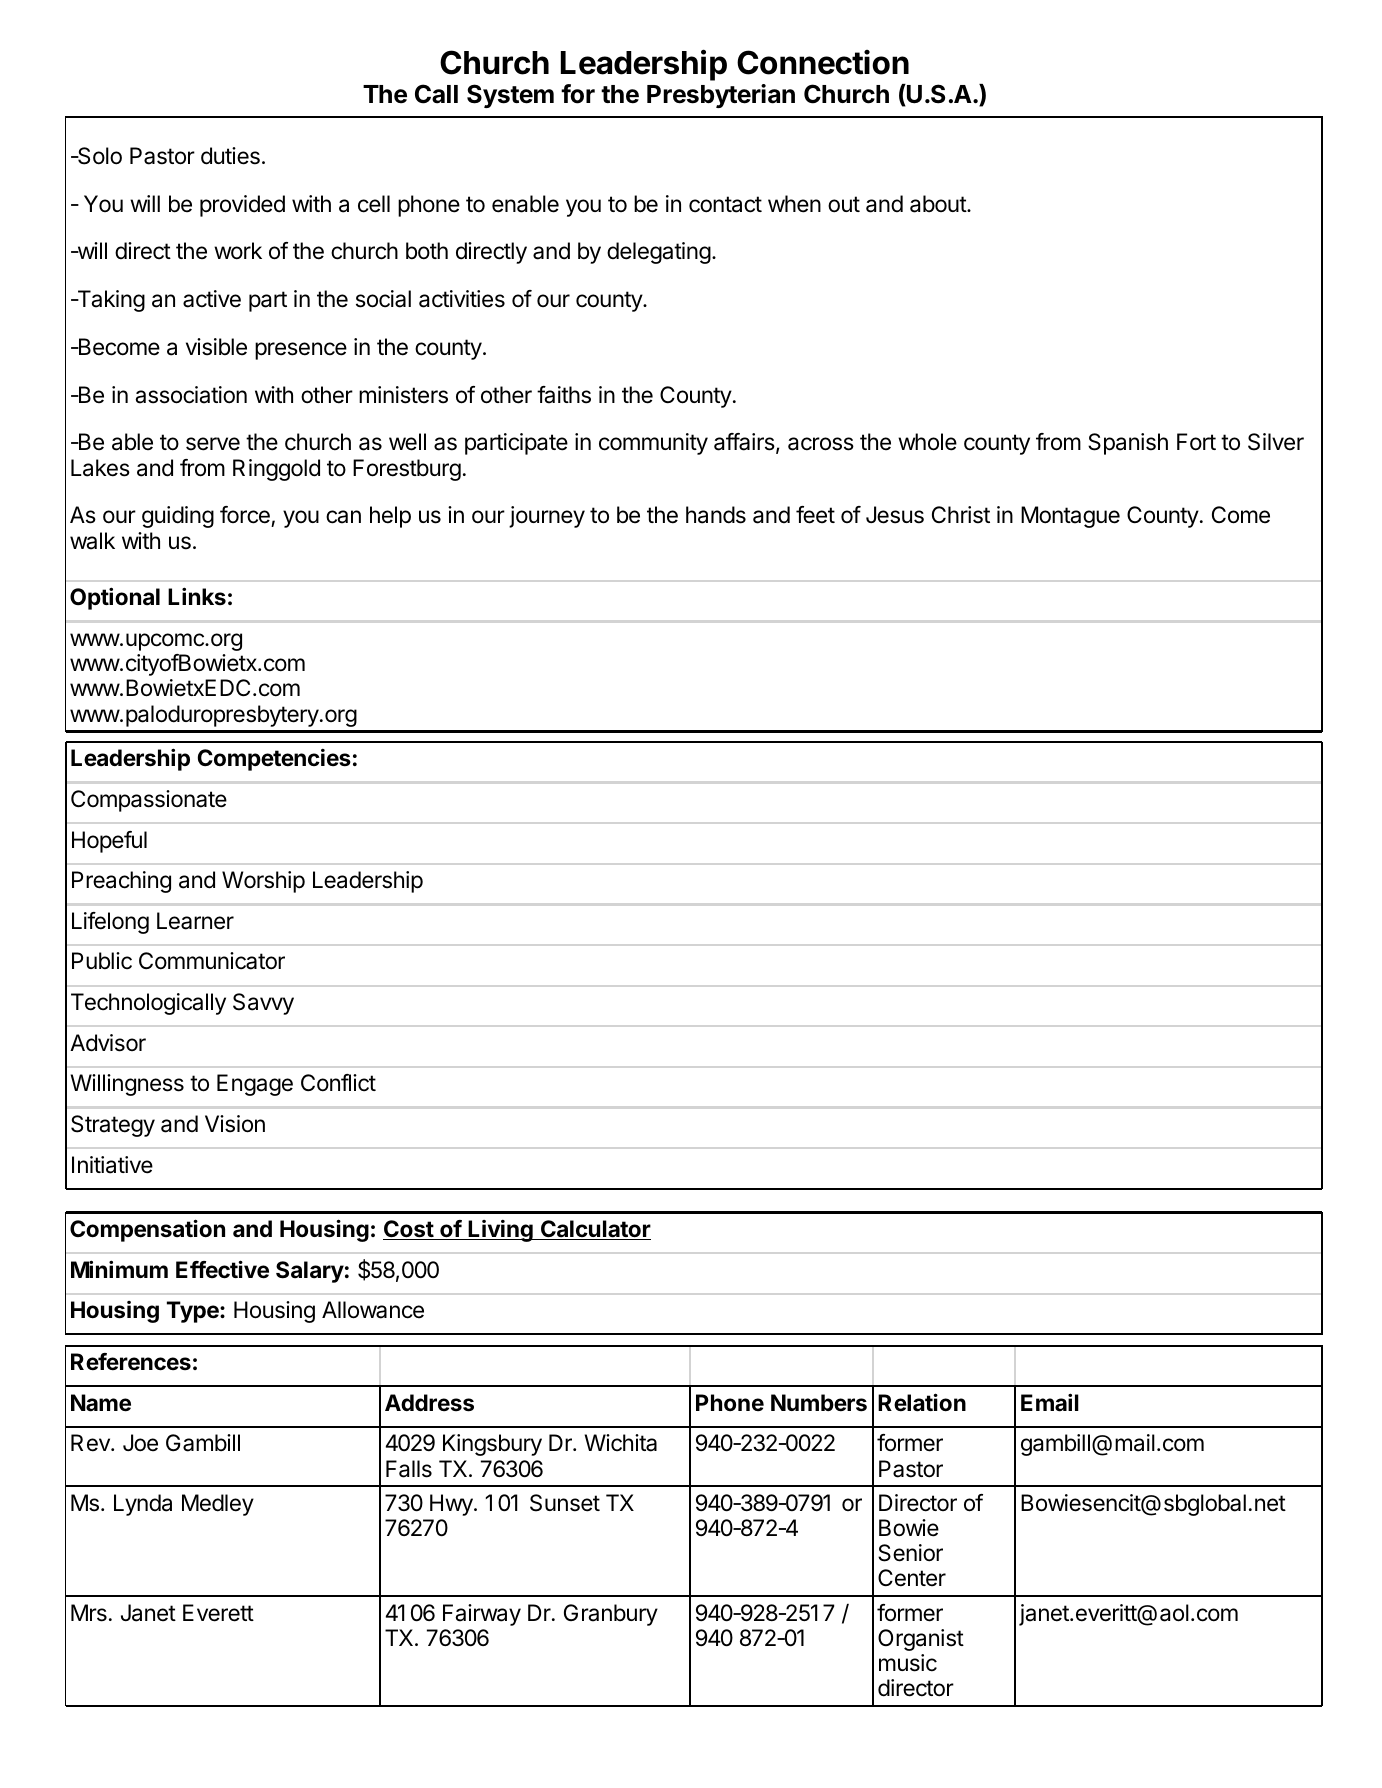  I want to click on about, so click(939, 204).
